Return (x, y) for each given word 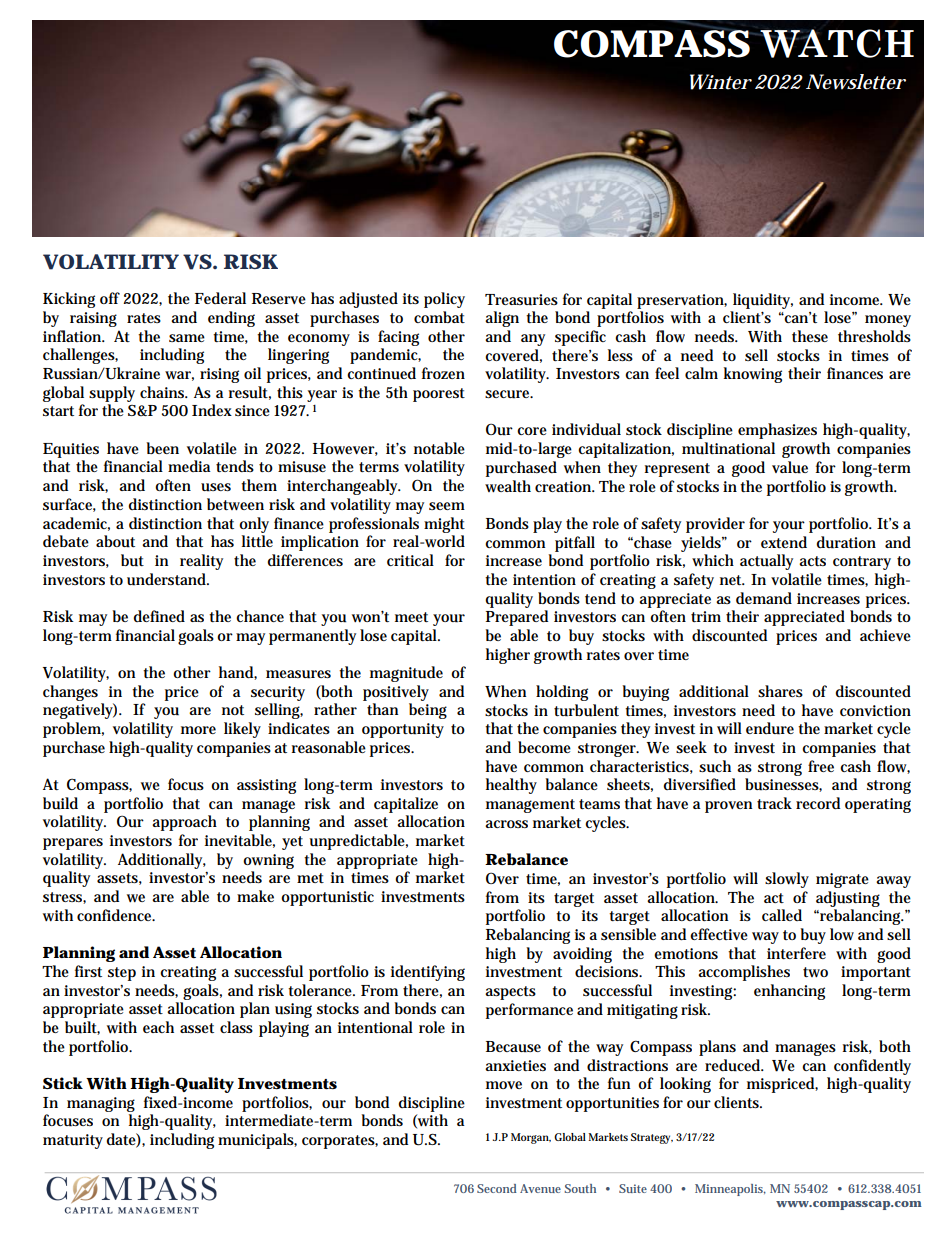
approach (184, 823)
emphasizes (777, 431)
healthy (511, 786)
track (774, 803)
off (110, 298)
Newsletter (856, 82)
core (532, 431)
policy (444, 300)
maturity (73, 1141)
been (163, 448)
